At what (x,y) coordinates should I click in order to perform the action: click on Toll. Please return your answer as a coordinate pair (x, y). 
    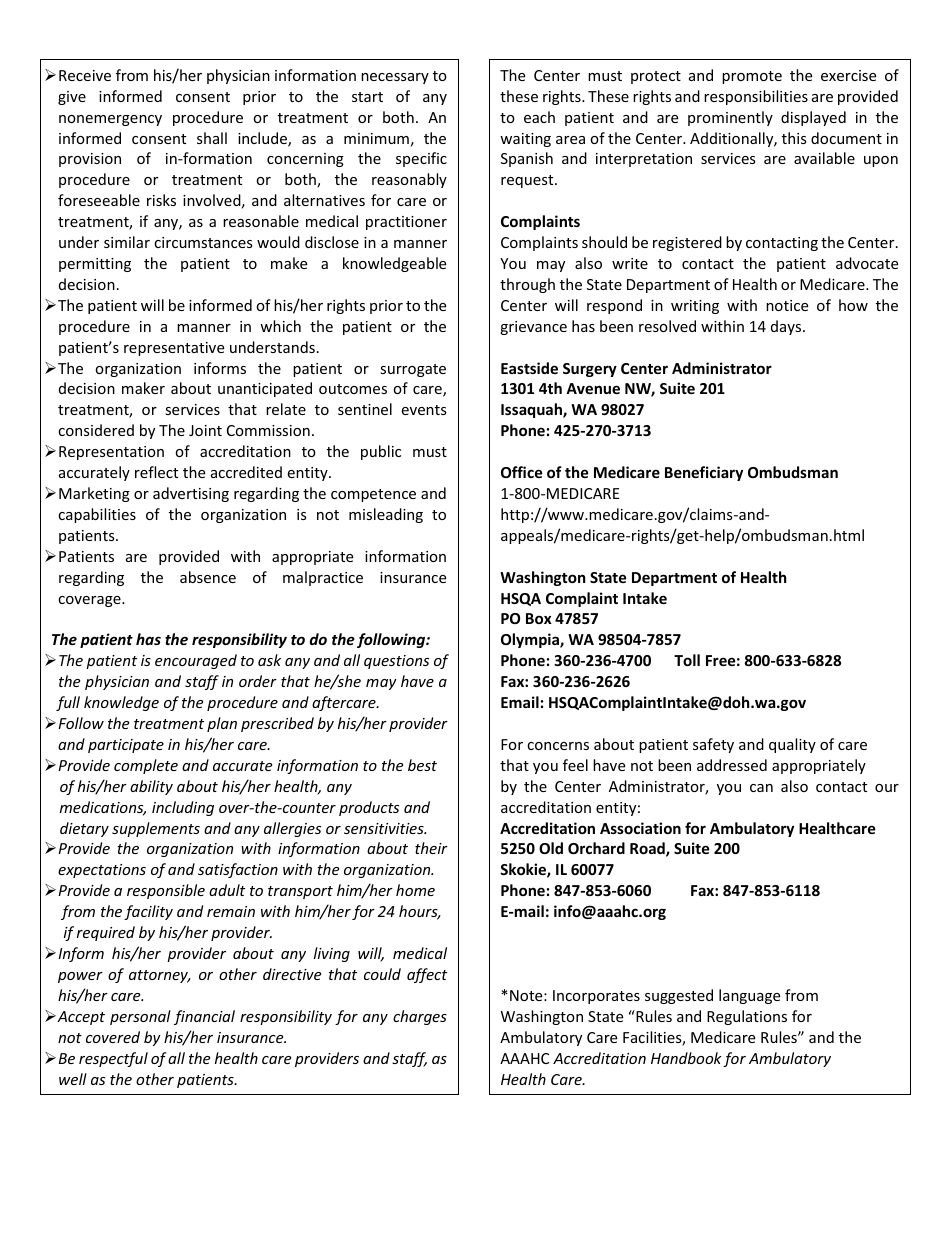
    Looking at the image, I should click on (687, 660).
